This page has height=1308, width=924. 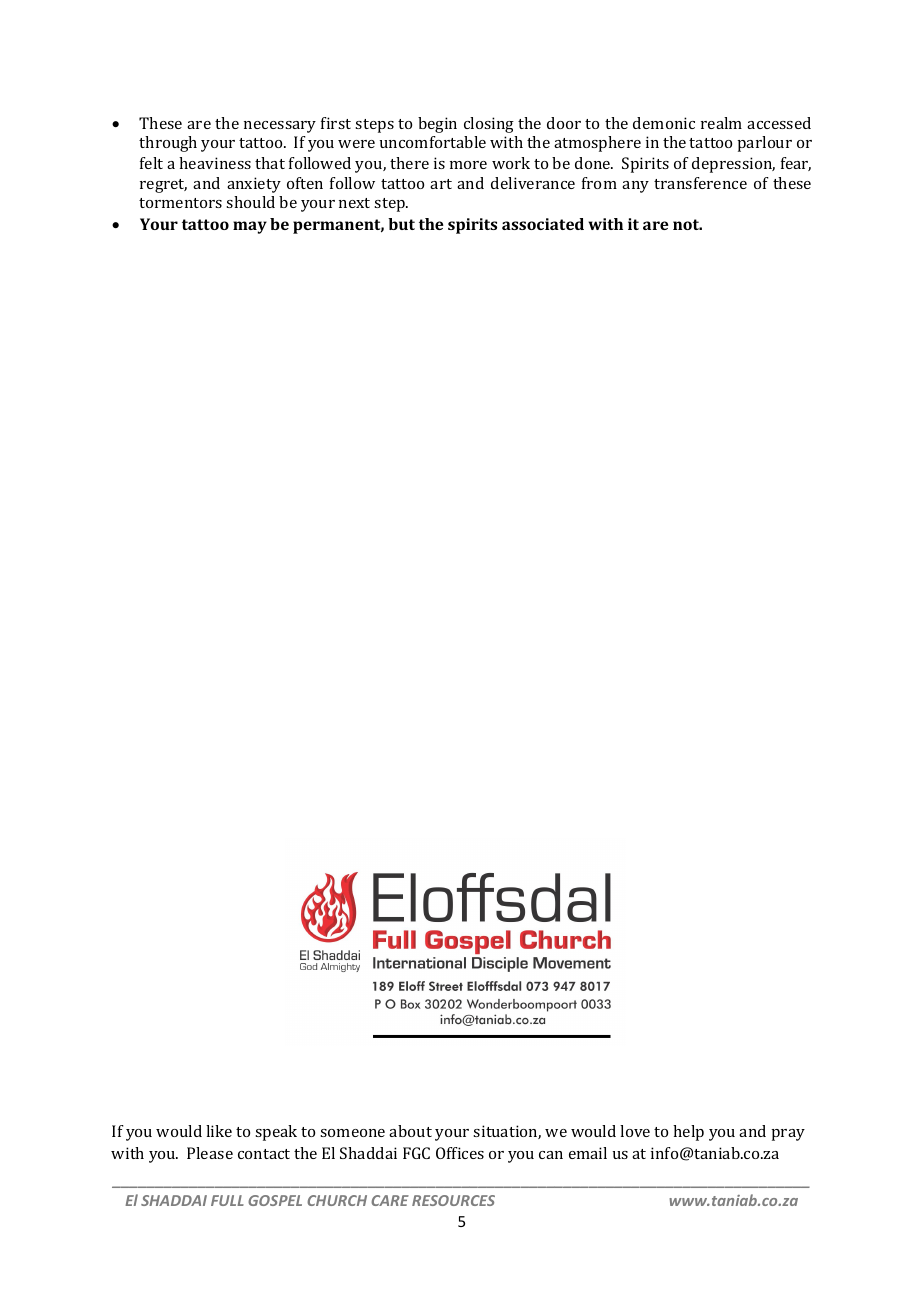 I want to click on associated, so click(x=543, y=224).
